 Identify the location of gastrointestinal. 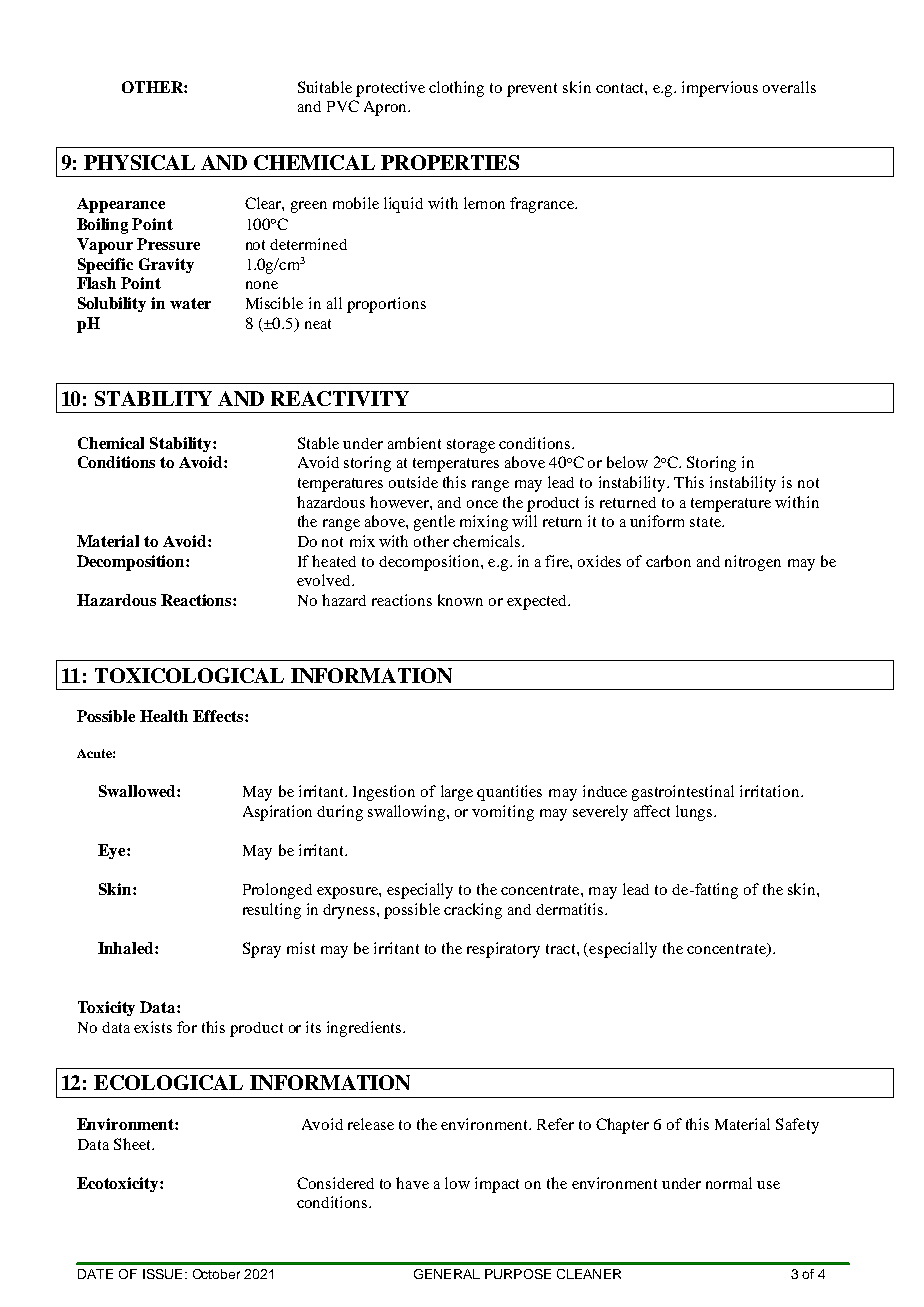
(683, 793).
